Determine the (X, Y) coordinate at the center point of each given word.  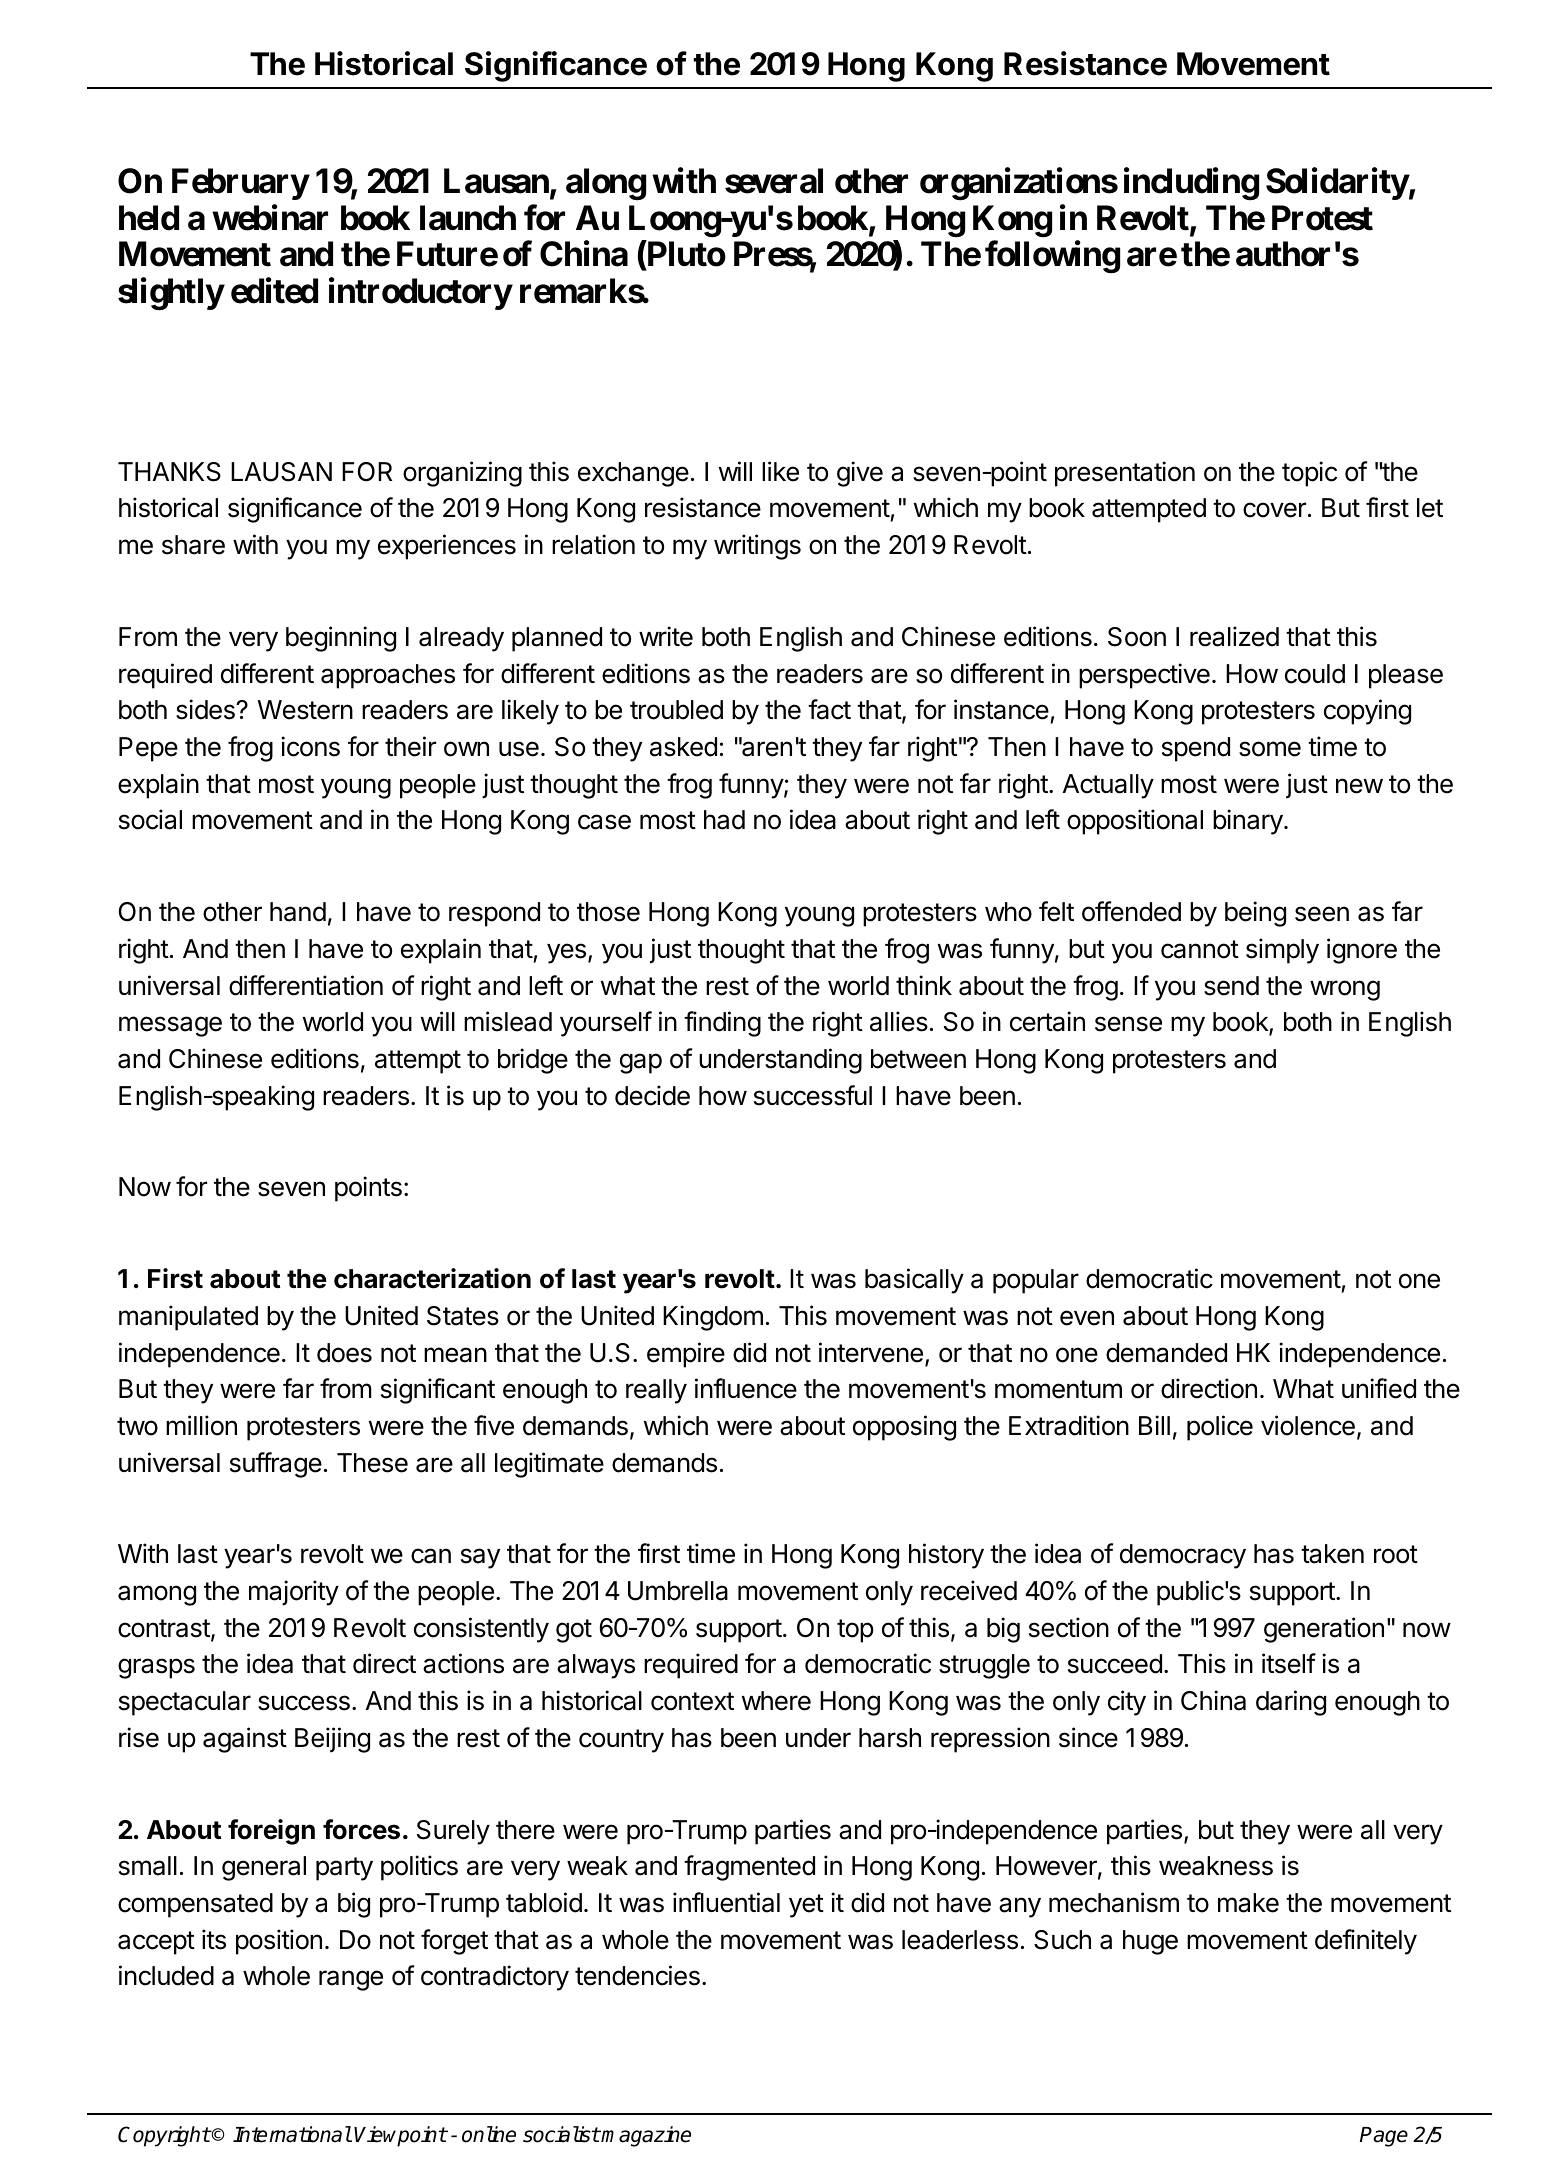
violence (1308, 1425)
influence (746, 1388)
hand (298, 912)
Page (1384, 2137)
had (724, 820)
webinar (270, 218)
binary (1248, 822)
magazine (645, 2136)
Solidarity (1337, 184)
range (351, 1980)
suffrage (276, 1465)
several (774, 181)
